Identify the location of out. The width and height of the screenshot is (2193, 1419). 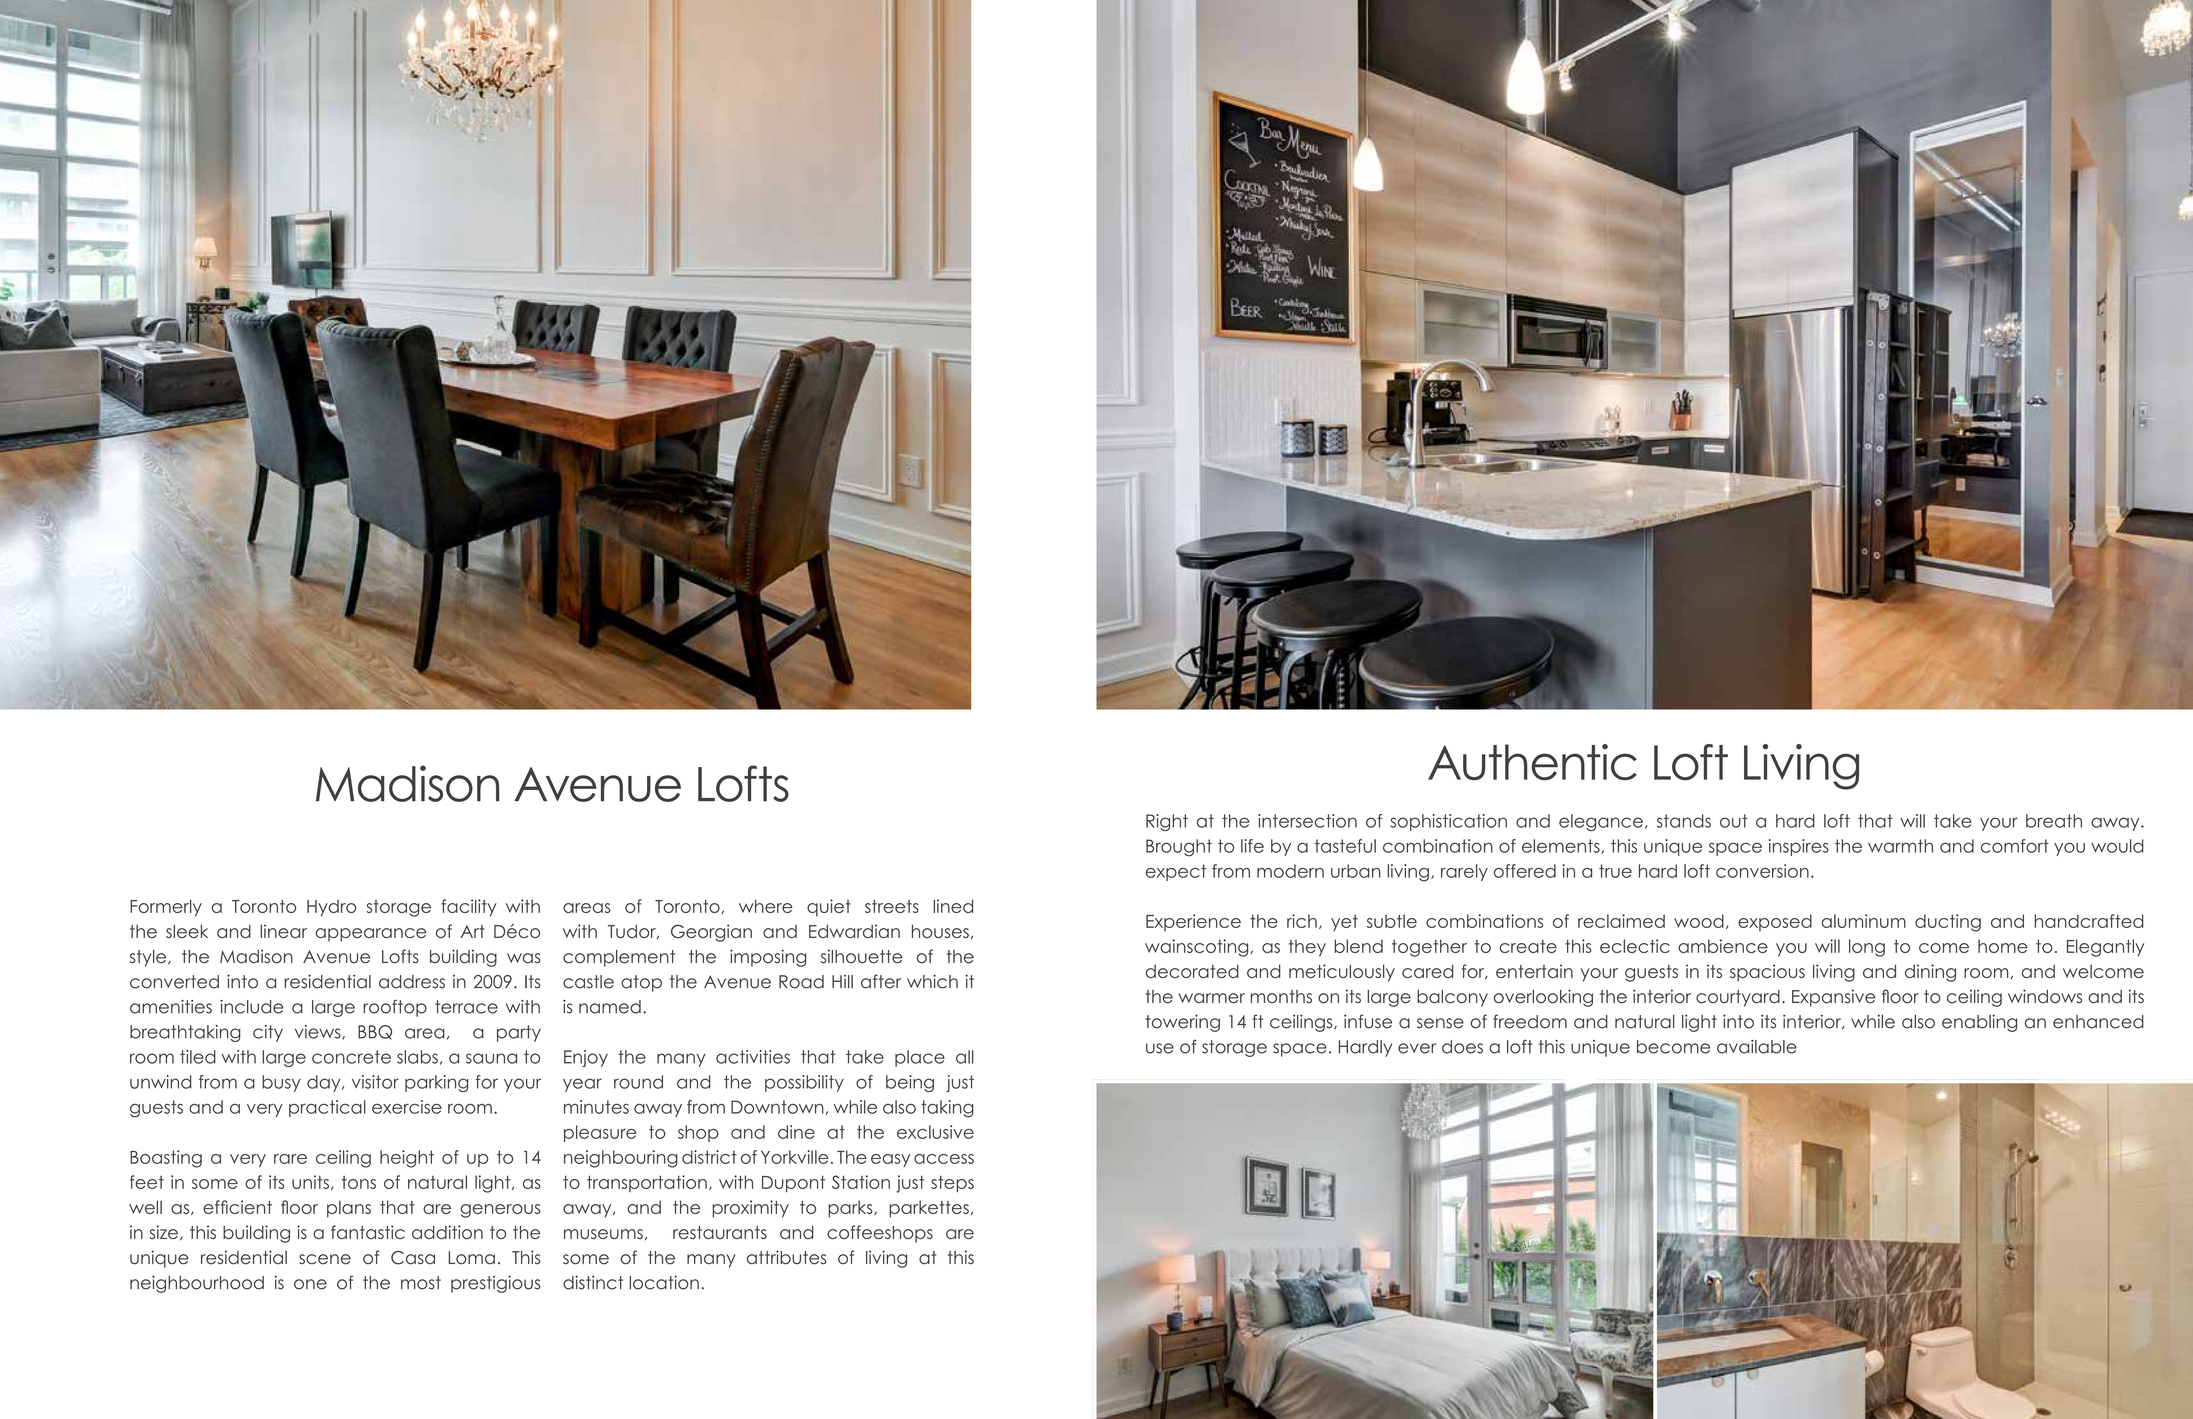
(1733, 821).
